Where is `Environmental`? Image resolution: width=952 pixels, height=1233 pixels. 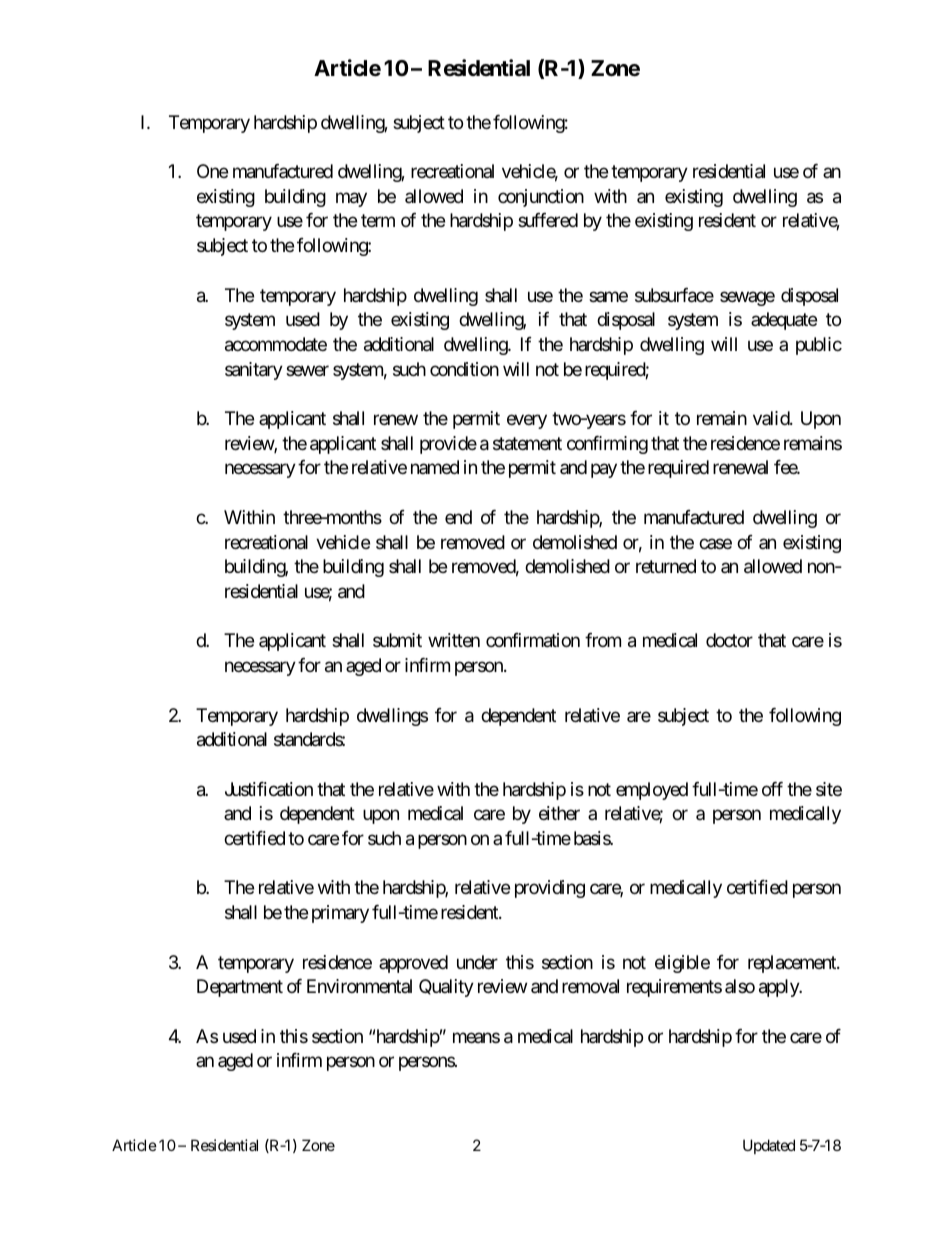
Environmental is located at coordinates (359, 986).
